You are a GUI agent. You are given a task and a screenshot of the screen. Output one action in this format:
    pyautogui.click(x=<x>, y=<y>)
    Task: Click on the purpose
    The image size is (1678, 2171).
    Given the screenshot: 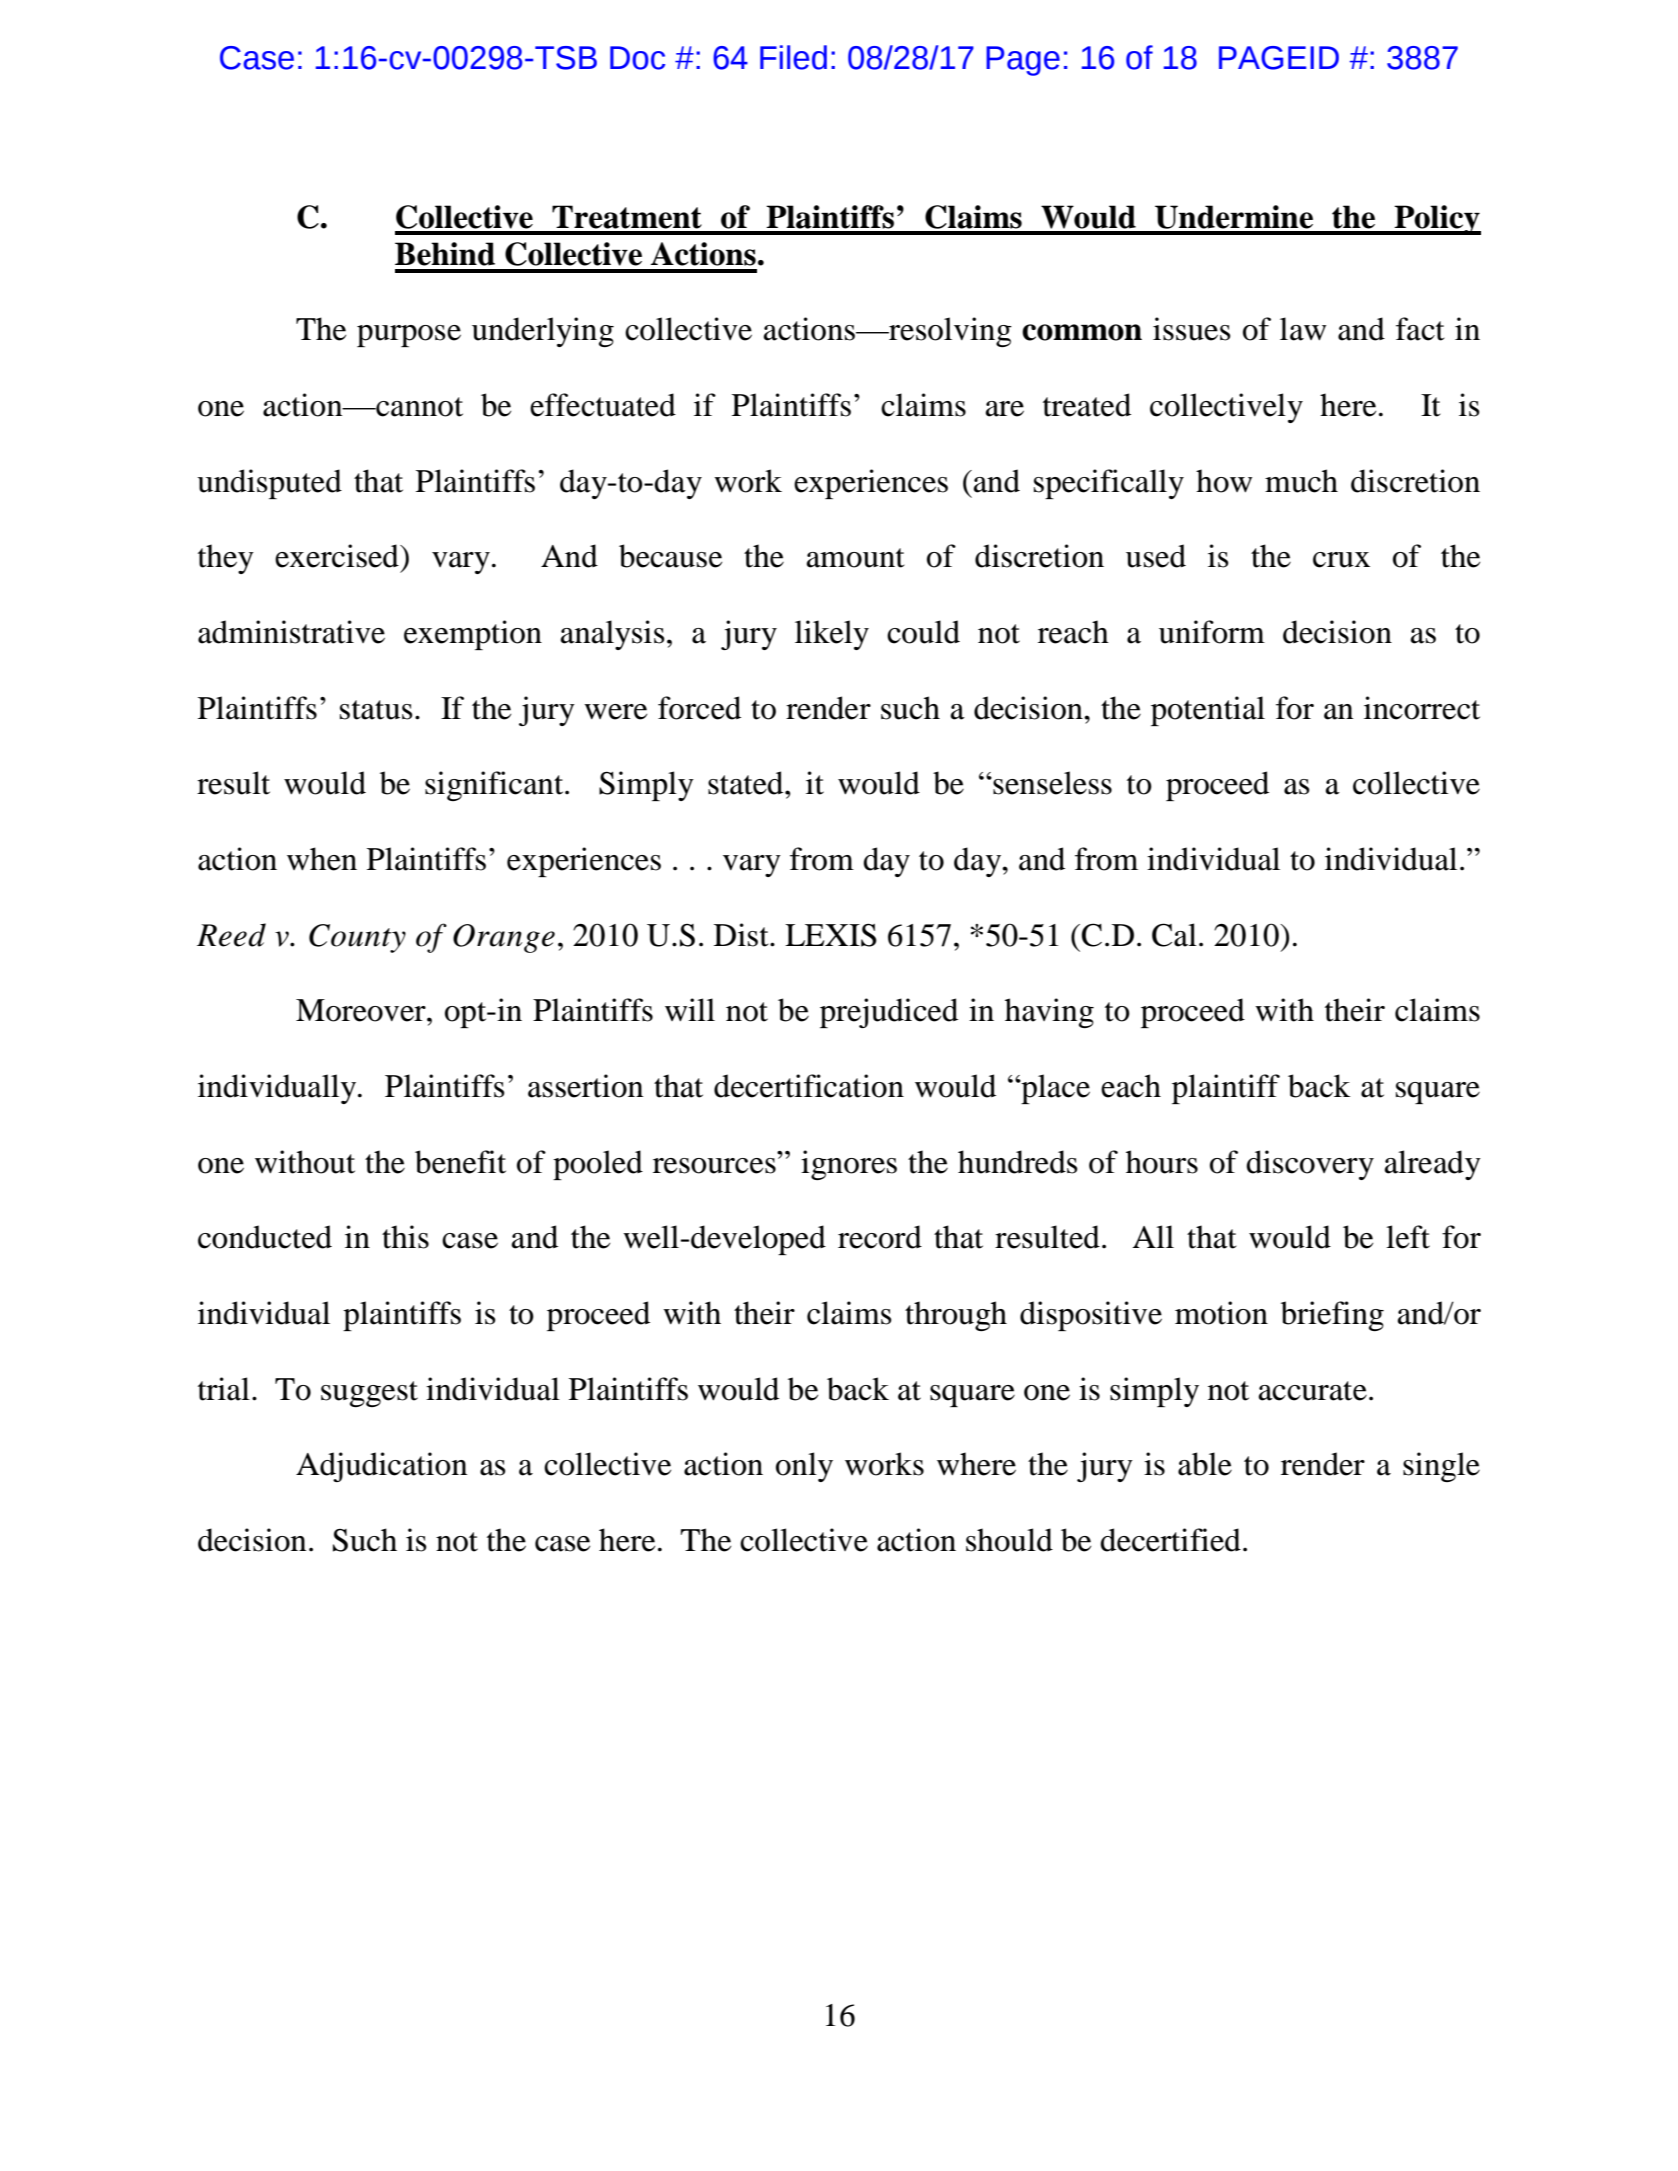 What is the action you would take?
    pyautogui.click(x=409, y=336)
